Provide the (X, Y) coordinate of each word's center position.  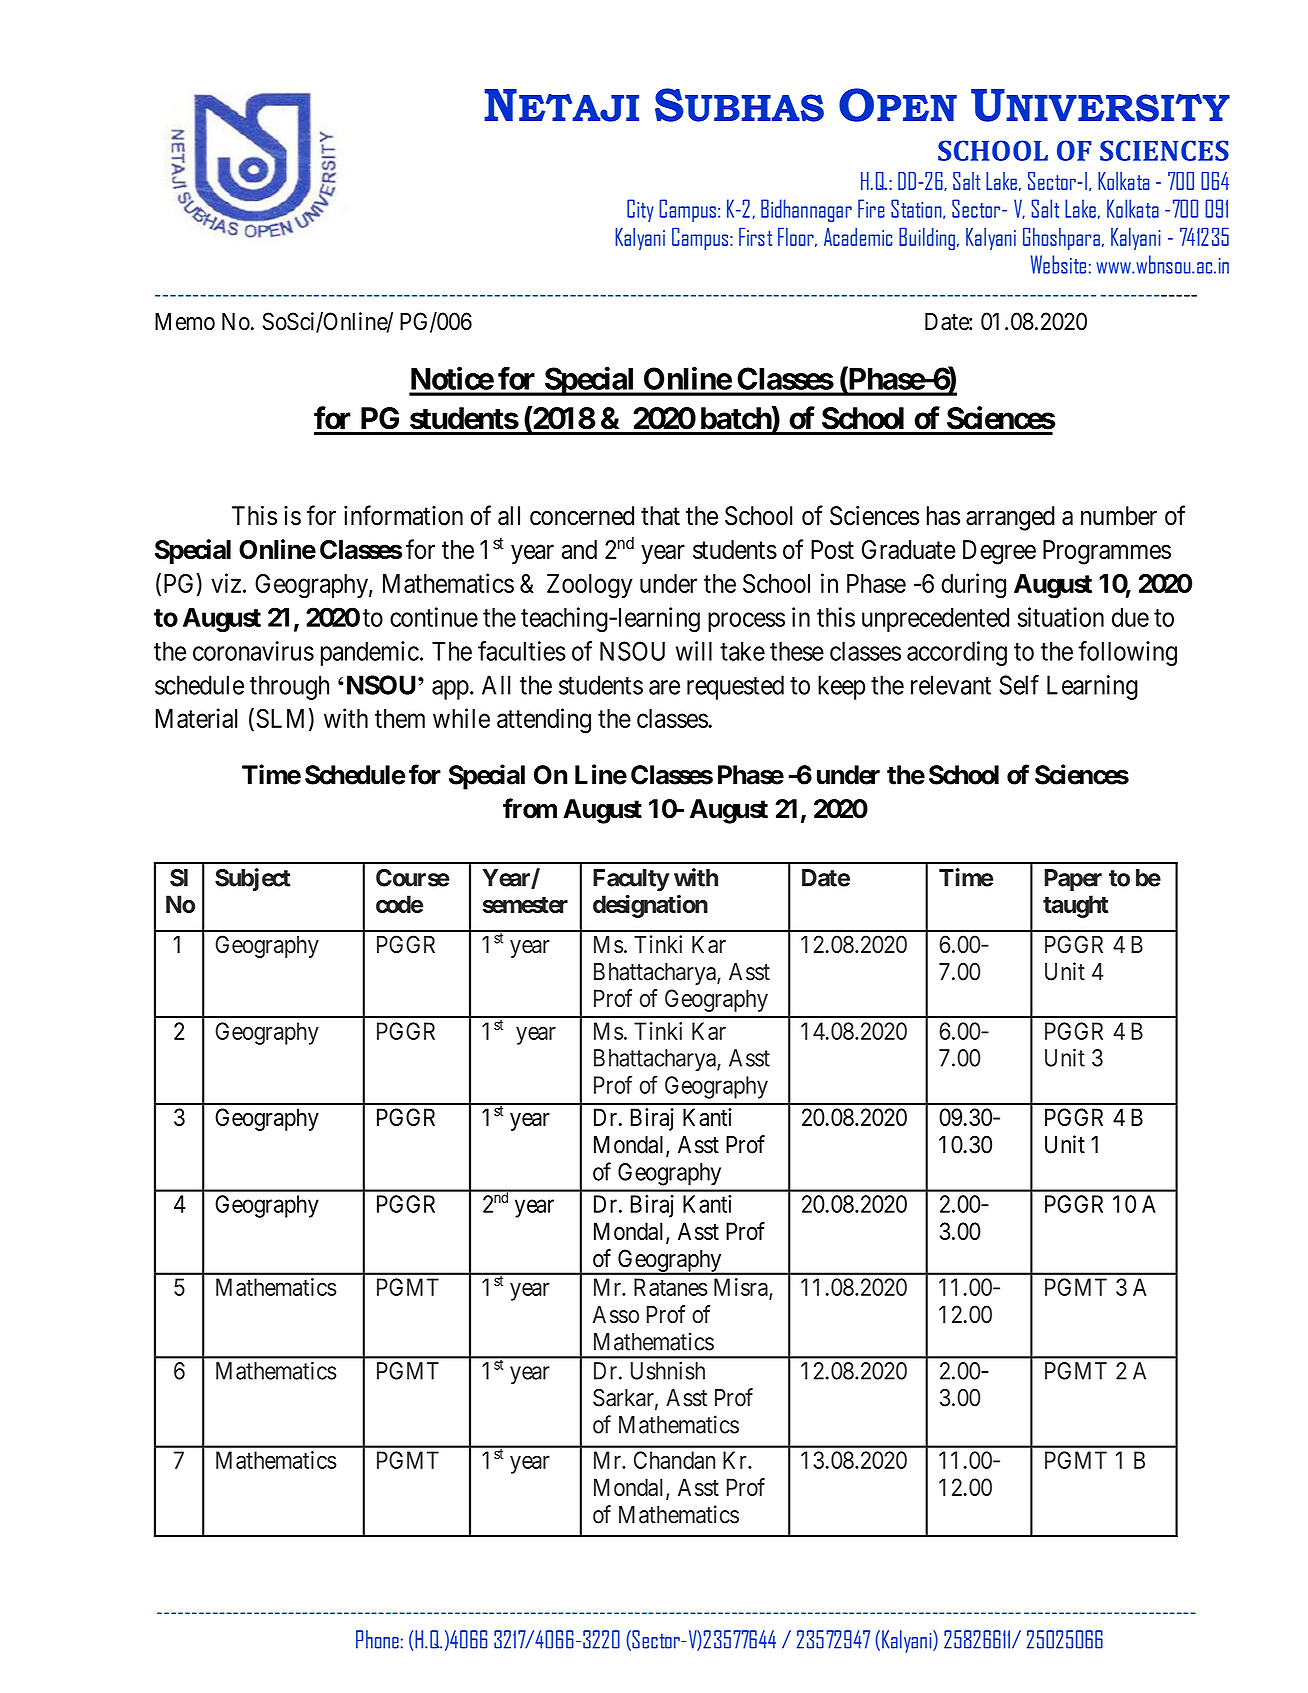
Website (1058, 264)
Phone (377, 1639)
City (640, 210)
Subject (253, 879)
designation (650, 906)
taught (1076, 906)
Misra (742, 1288)
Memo (185, 321)
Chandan (674, 1460)
